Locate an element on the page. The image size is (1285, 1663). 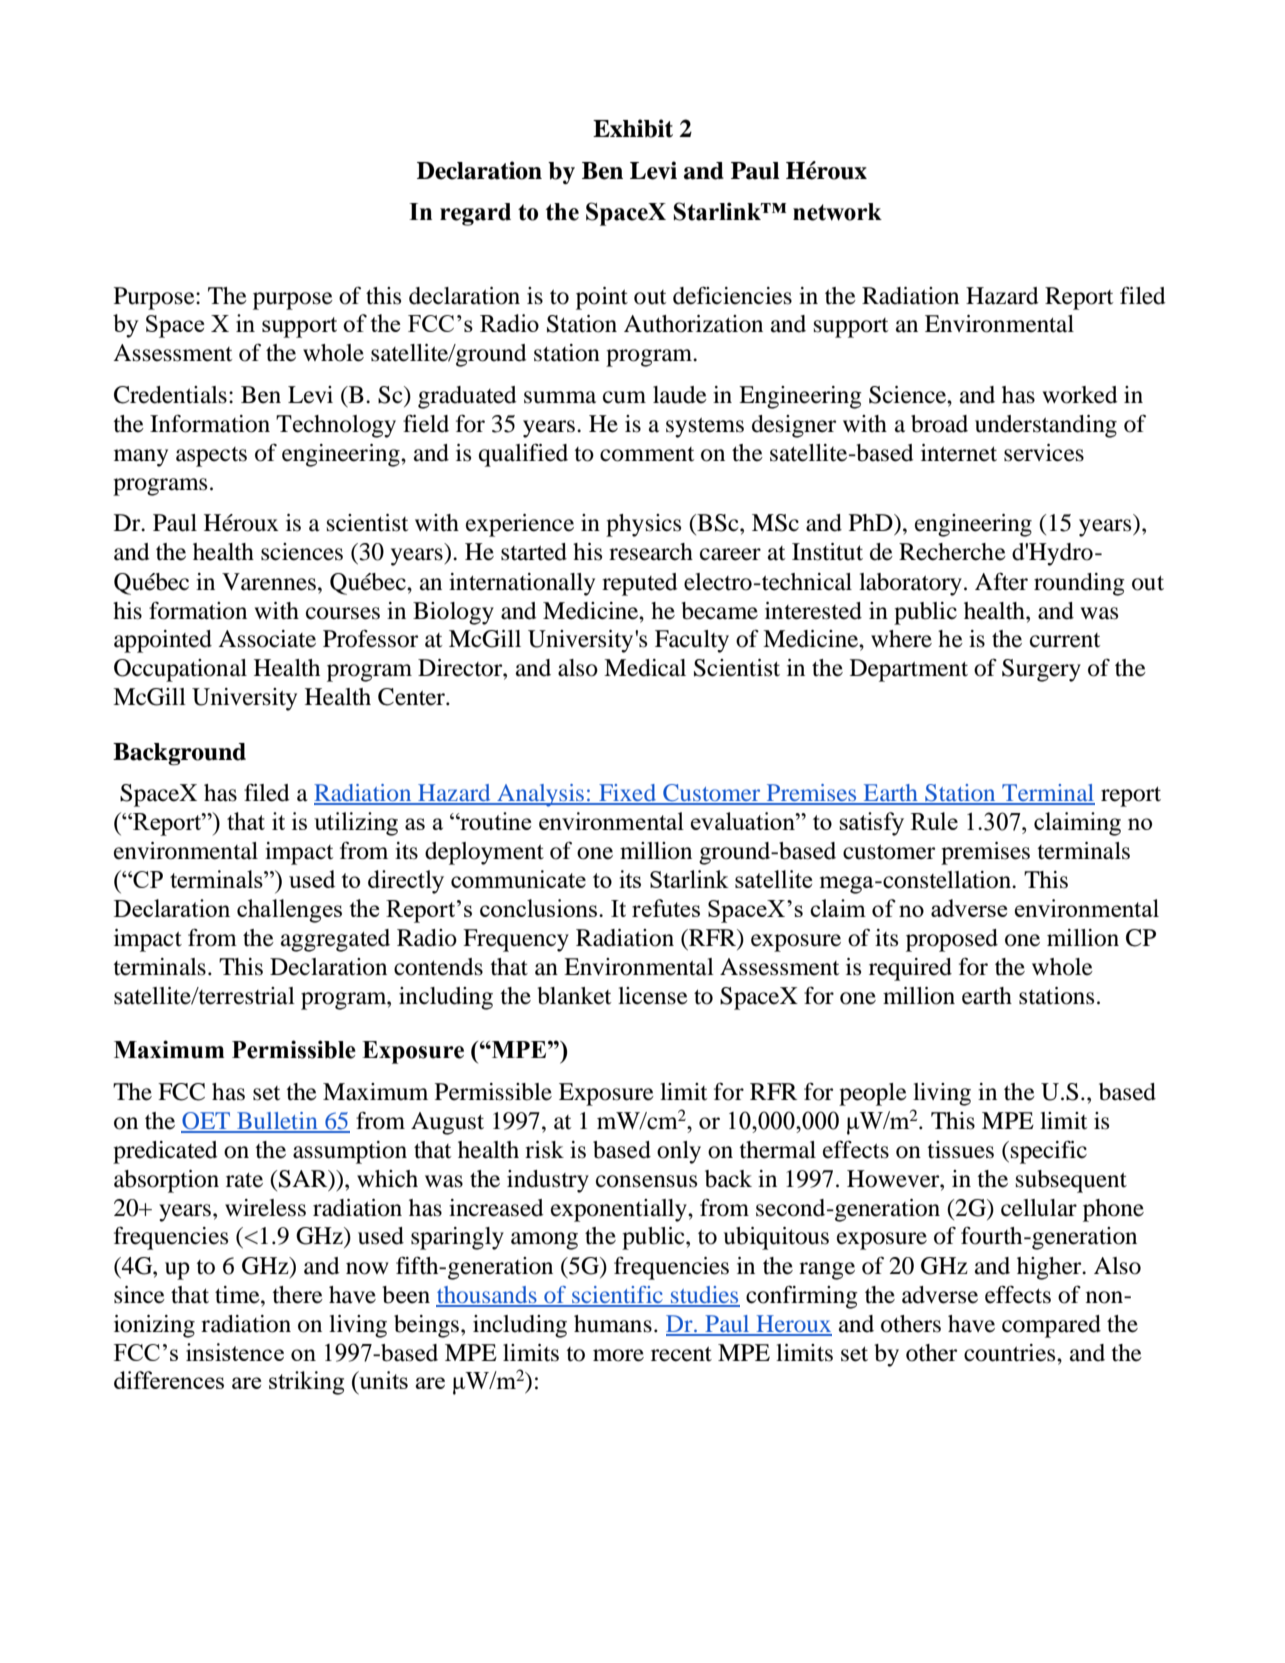
more is located at coordinates (618, 1355).
